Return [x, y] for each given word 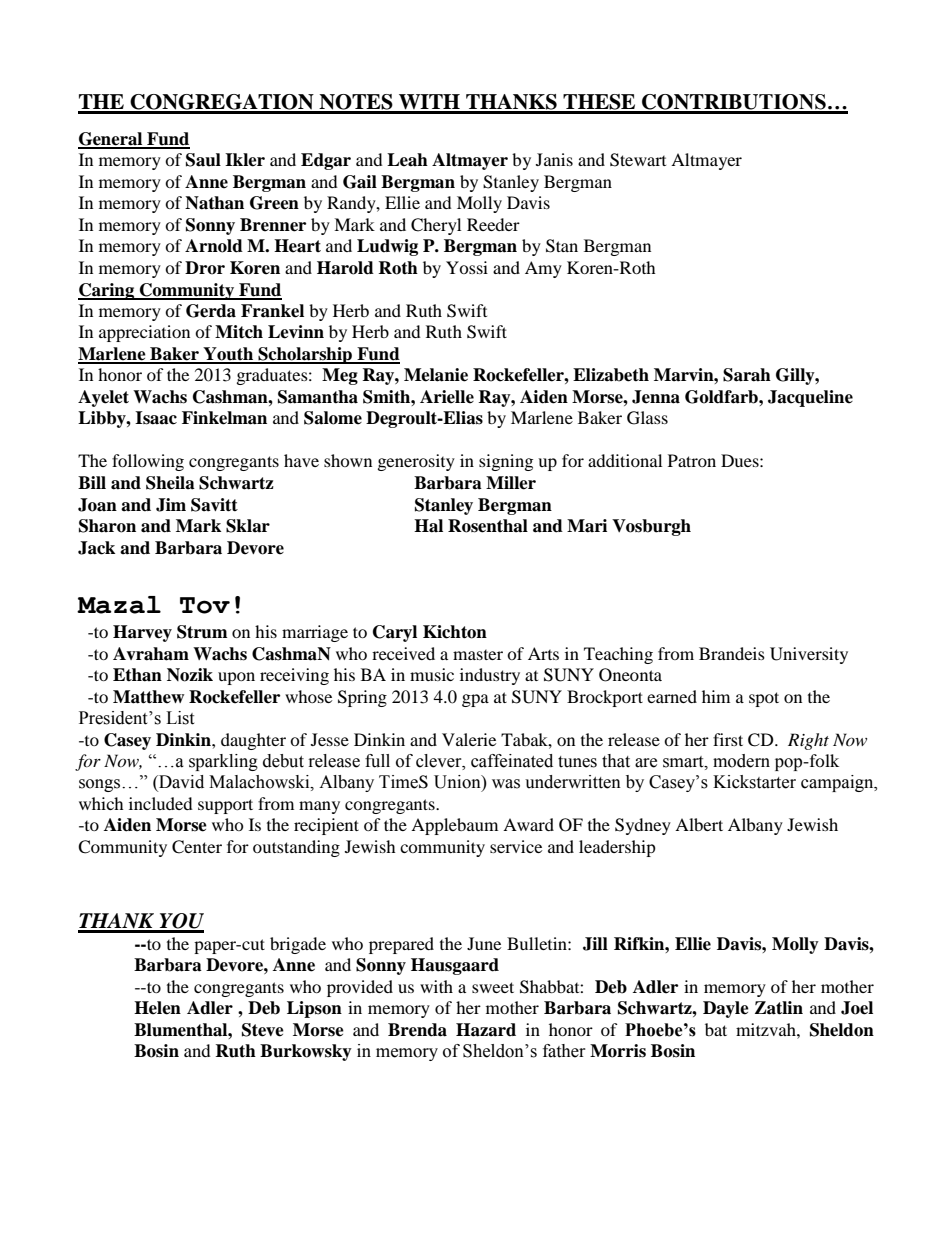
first [728, 739]
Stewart [638, 160]
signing [506, 462]
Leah [407, 160]
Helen [157, 1008]
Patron [692, 460]
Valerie [469, 739]
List [180, 718]
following [148, 462]
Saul [203, 160]
